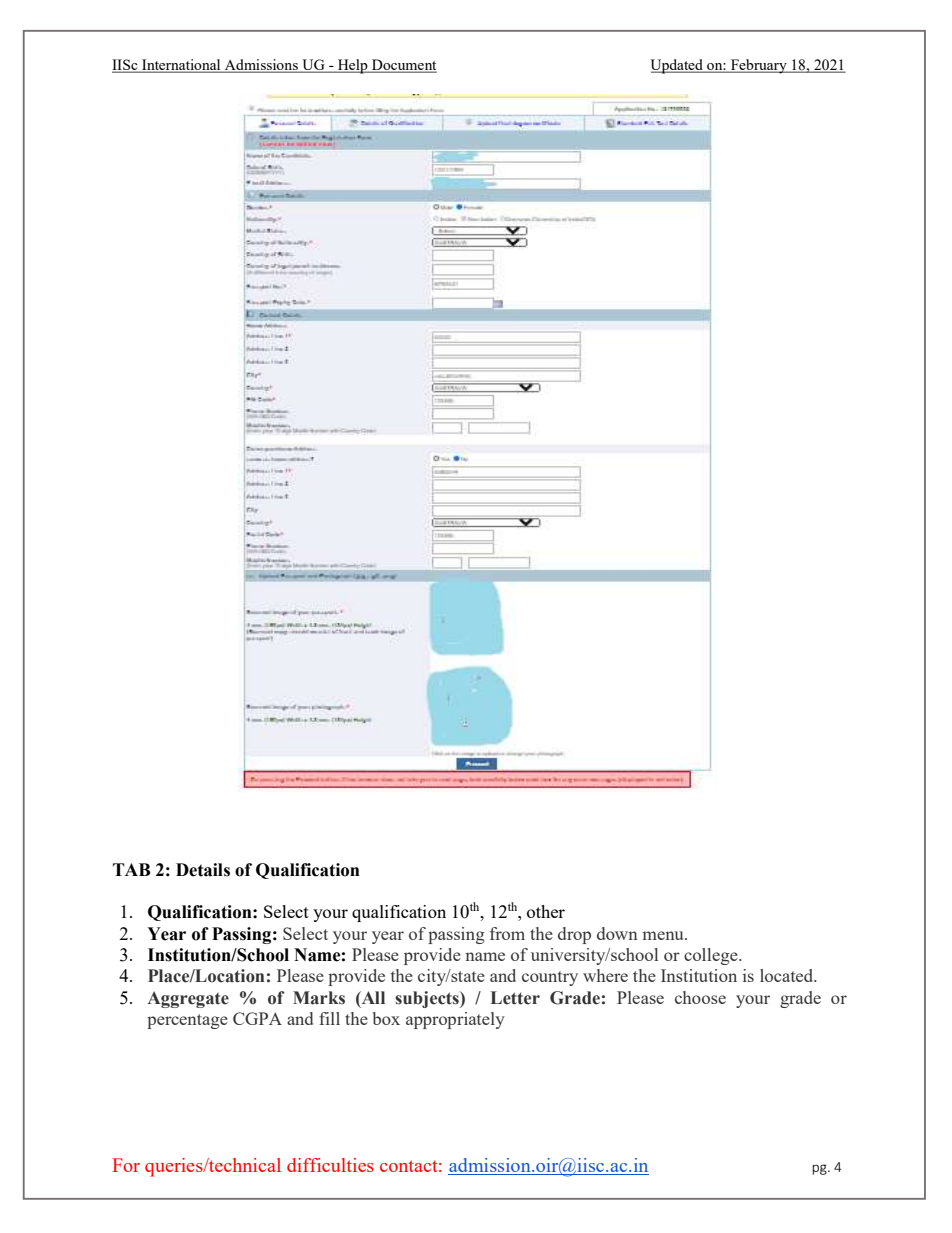 Image resolution: width=952 pixels, height=1233 pixels. I want to click on other, so click(546, 911).
